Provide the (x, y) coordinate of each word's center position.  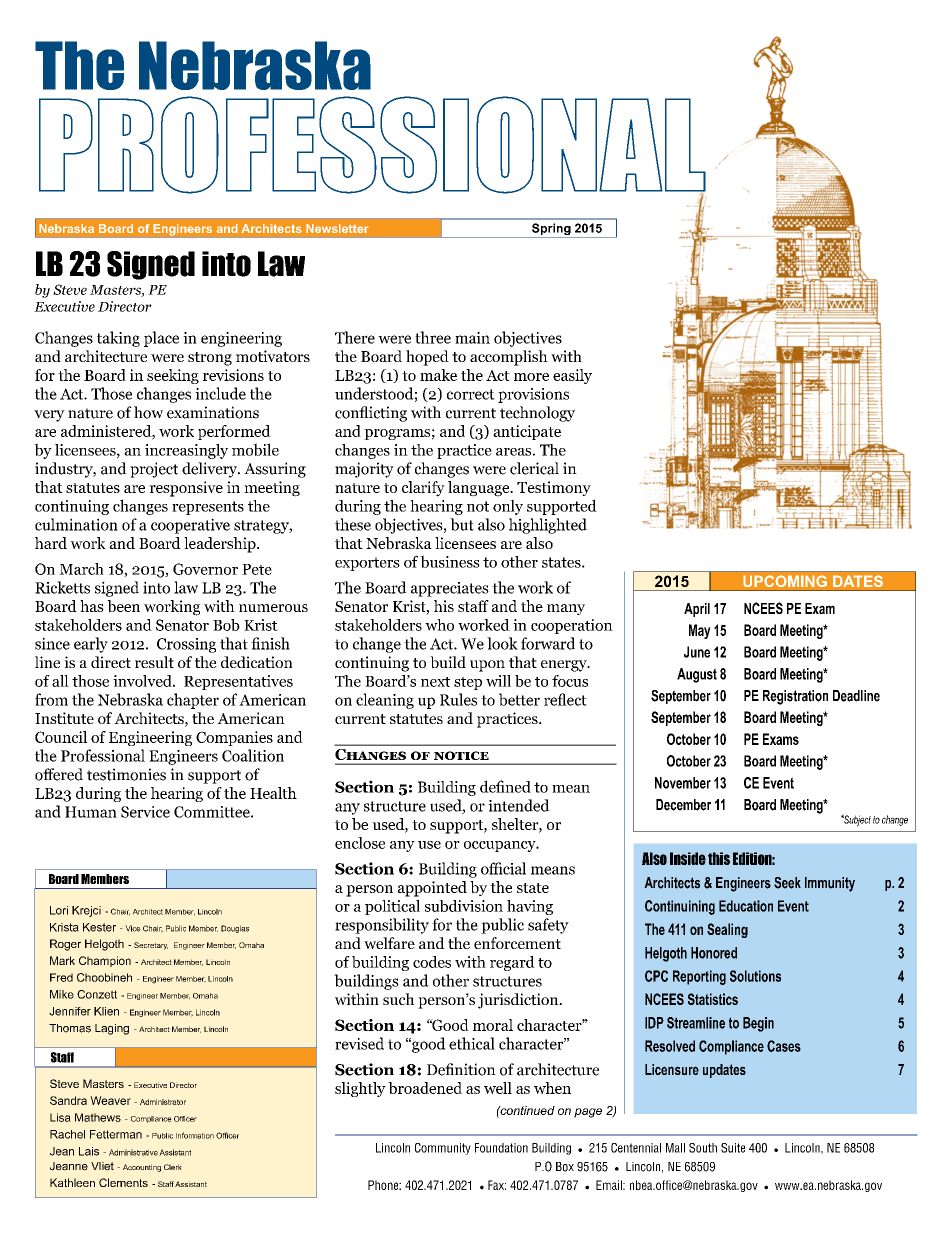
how (148, 412)
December (683, 805)
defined (505, 786)
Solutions (755, 976)
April (697, 610)
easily (572, 376)
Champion (105, 961)
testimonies (126, 774)
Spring (551, 230)
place (161, 339)
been (123, 606)
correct (471, 394)
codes (432, 962)
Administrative (133, 1152)
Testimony (554, 488)
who (439, 625)
